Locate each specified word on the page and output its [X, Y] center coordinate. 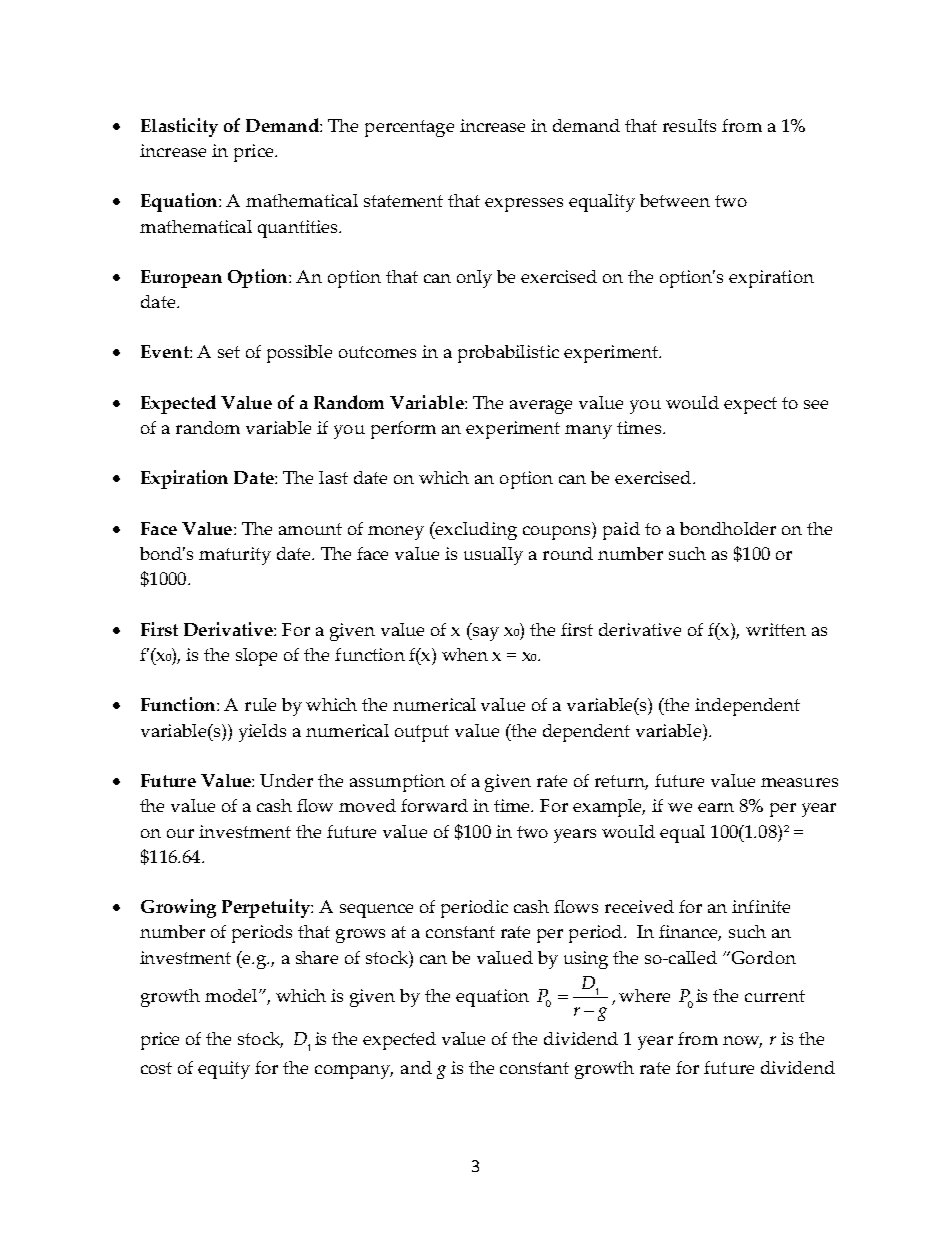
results [689, 125]
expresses [524, 205]
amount [310, 529]
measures [799, 782]
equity [224, 1070]
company [354, 1072]
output [422, 733]
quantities [299, 229]
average [541, 407]
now [742, 1042]
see [816, 404]
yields [262, 733]
